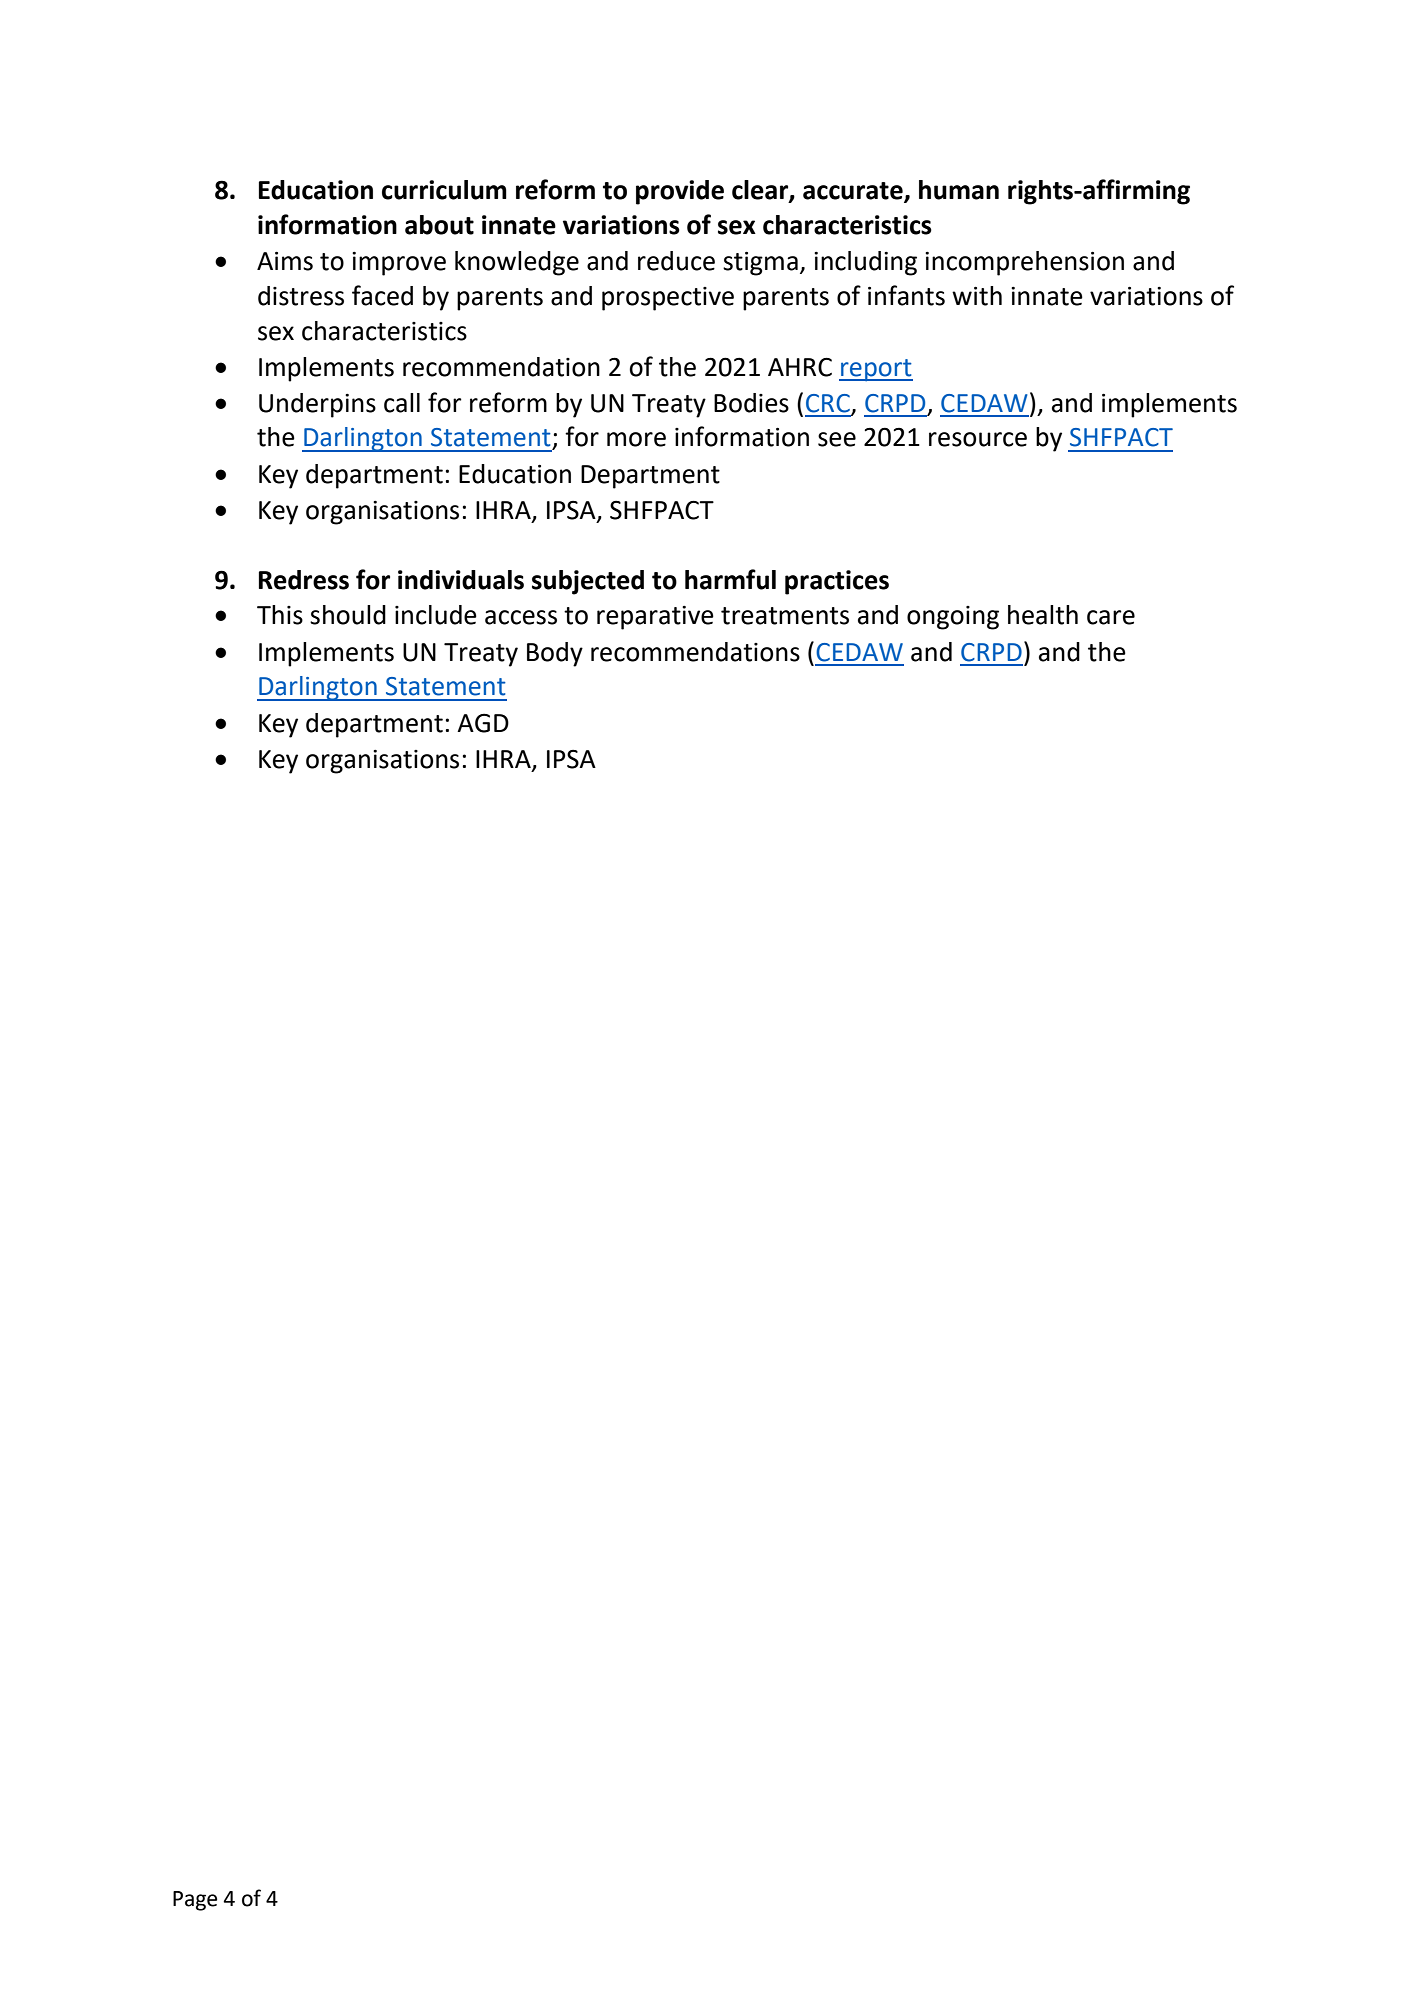 This screenshot has width=1410, height=1994. I want to click on incomprehension, so click(1024, 263).
